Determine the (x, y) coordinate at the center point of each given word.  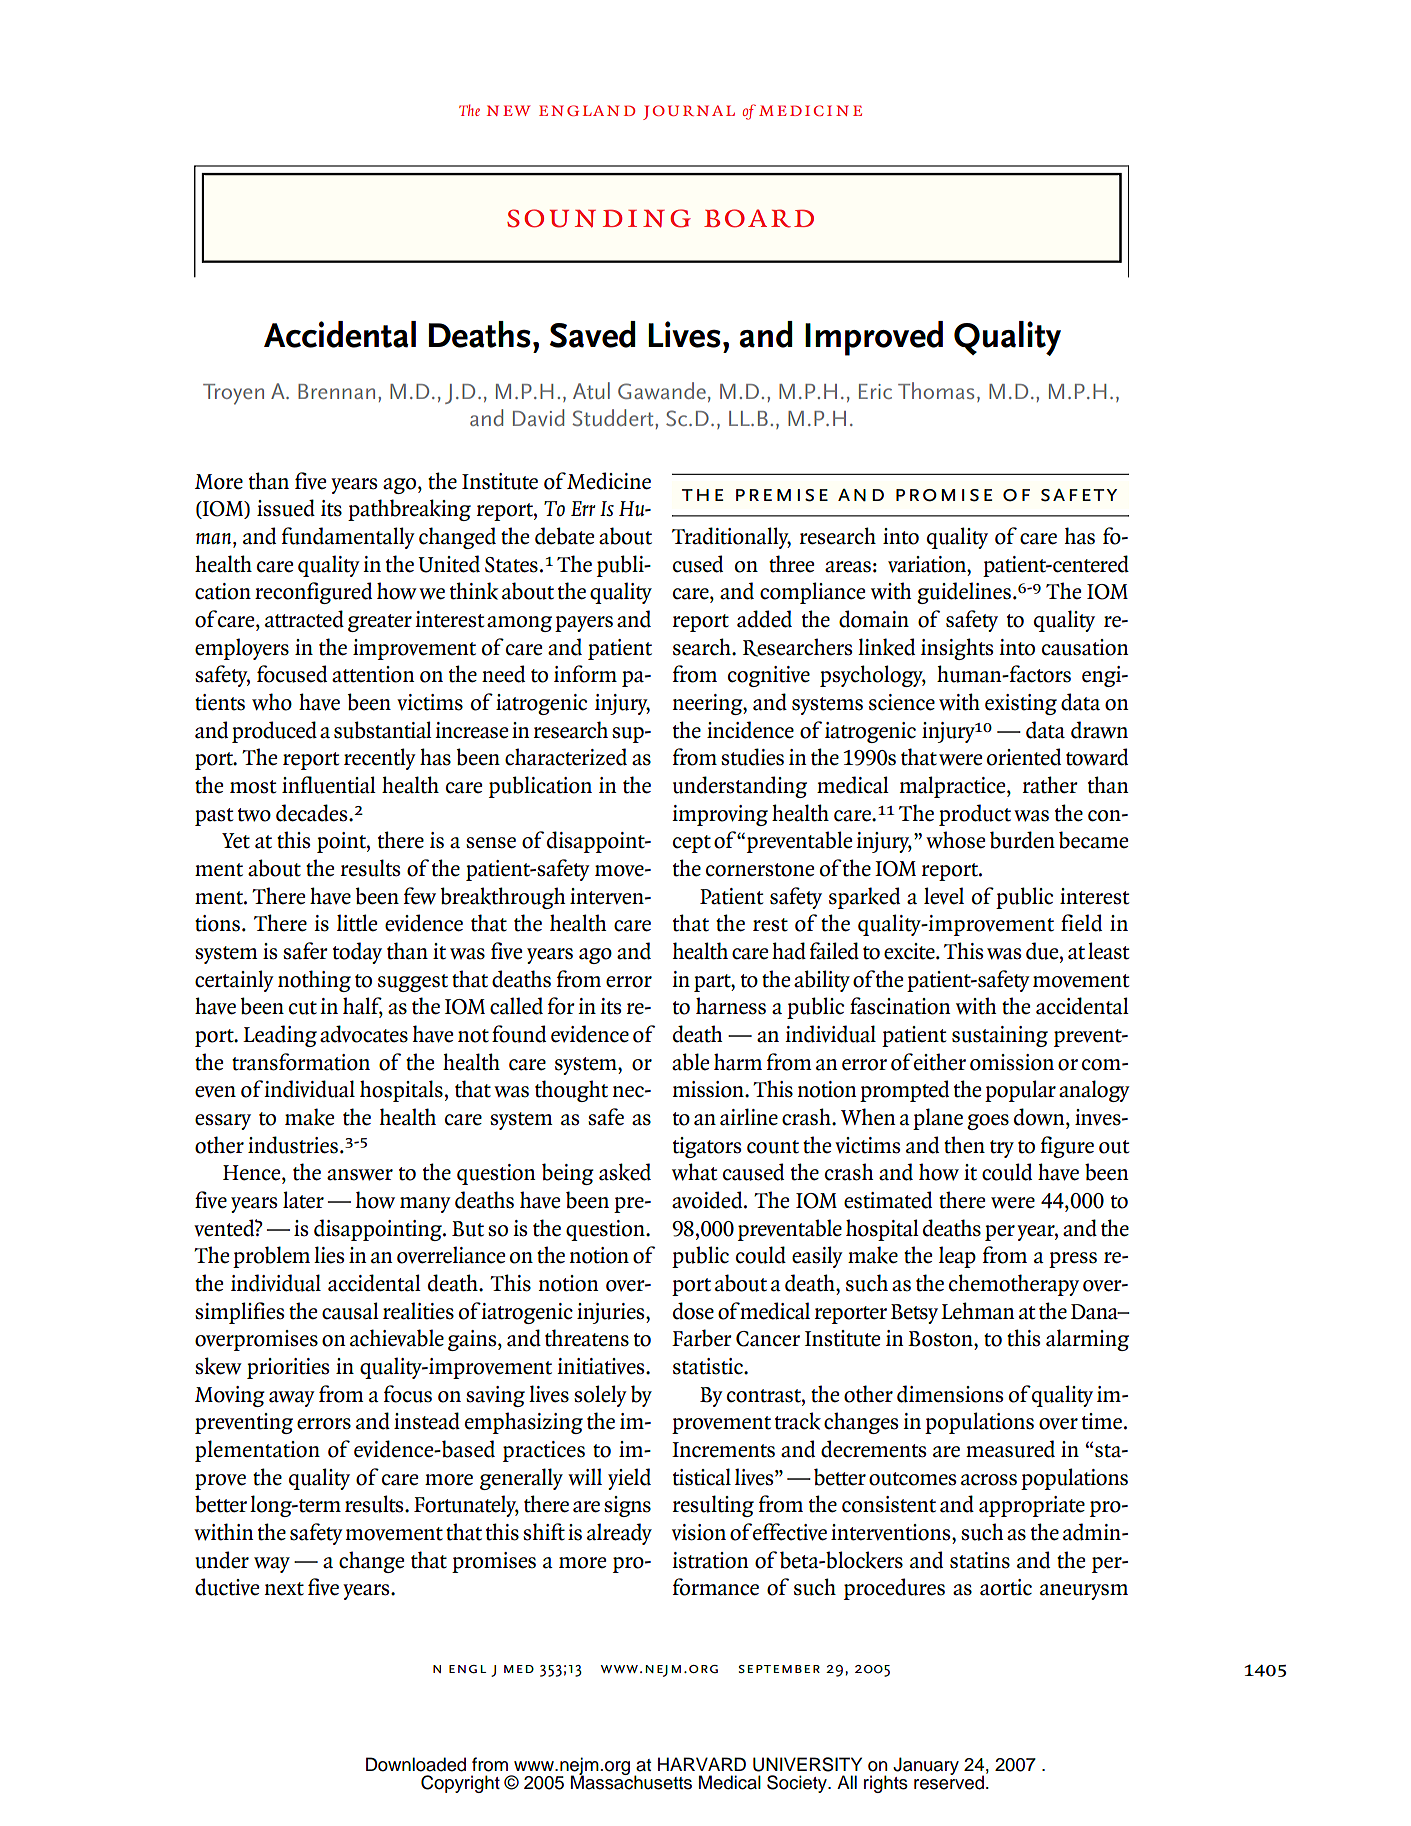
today (357, 953)
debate (564, 536)
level (944, 896)
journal (689, 112)
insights (957, 649)
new (508, 110)
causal (350, 1311)
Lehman (978, 1311)
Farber (702, 1338)
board (759, 218)
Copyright (460, 1784)
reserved (949, 1781)
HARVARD (702, 1764)
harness (731, 1006)
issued (286, 508)
